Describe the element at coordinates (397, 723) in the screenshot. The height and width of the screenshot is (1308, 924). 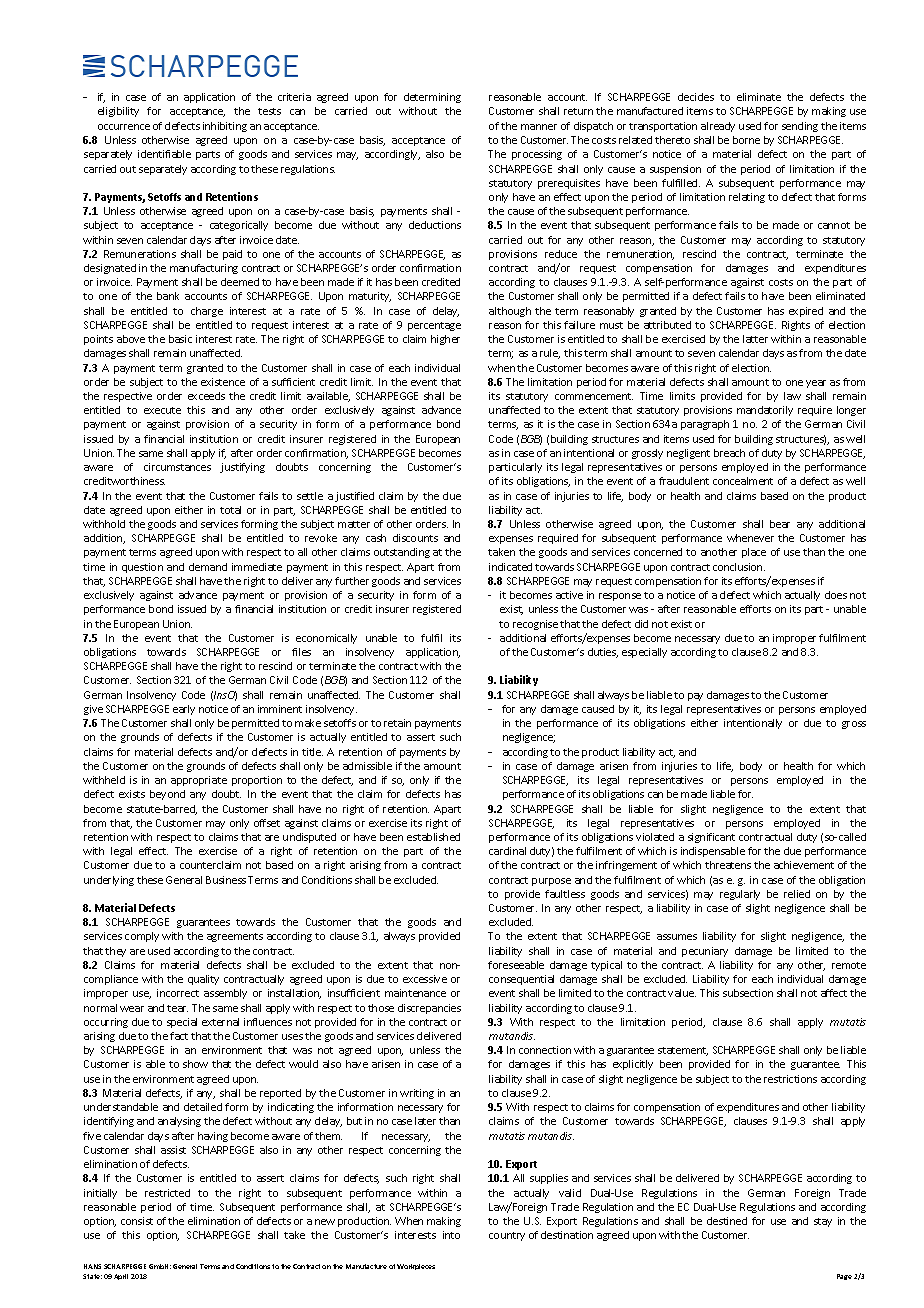
I see `retain` at that location.
